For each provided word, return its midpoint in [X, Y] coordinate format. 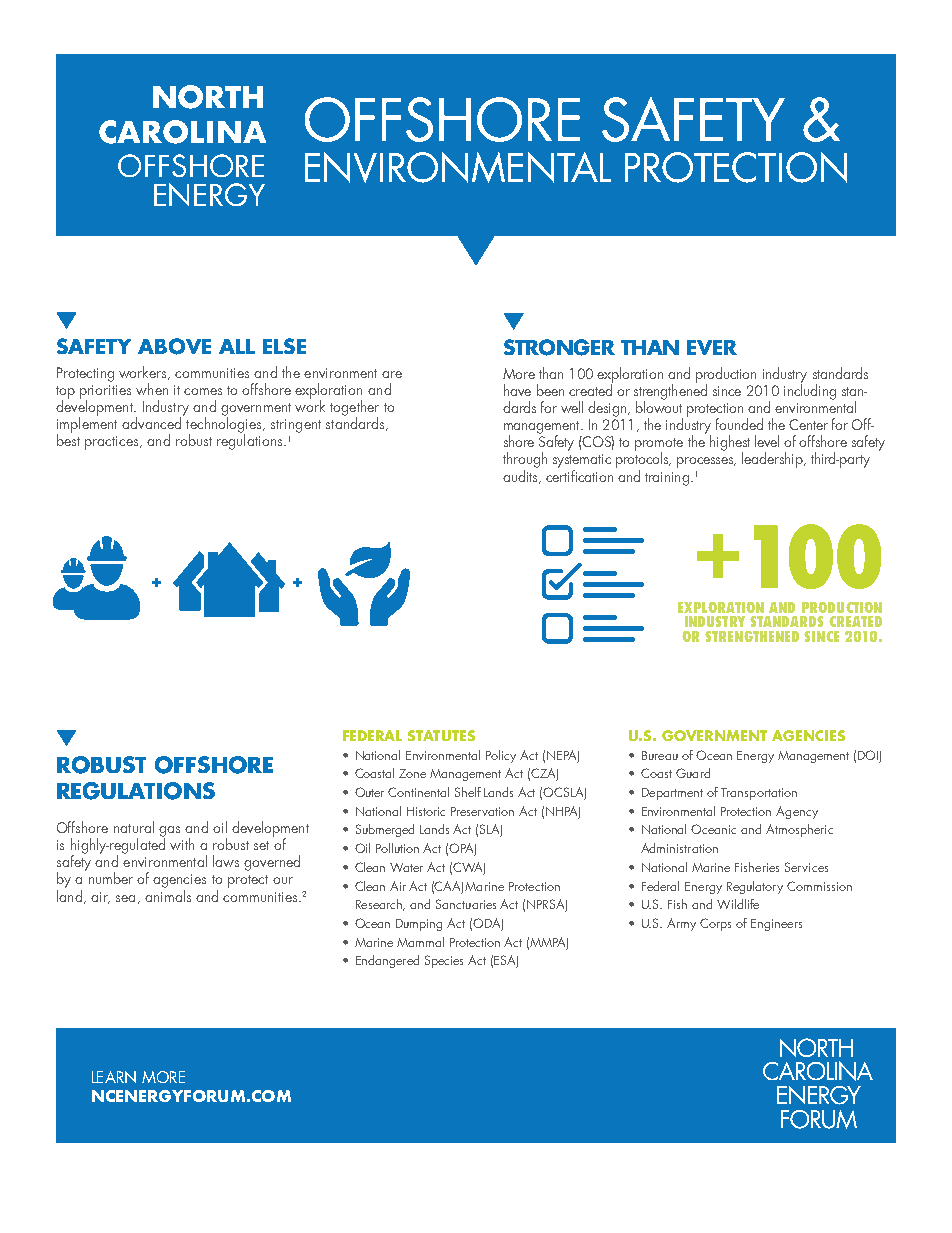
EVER [712, 347]
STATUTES [441, 735]
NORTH [208, 97]
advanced [153, 422]
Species [444, 961]
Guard [693, 773]
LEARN [114, 1077]
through [525, 461]
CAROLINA [182, 132]
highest [730, 444]
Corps [715, 924]
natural [134, 827]
